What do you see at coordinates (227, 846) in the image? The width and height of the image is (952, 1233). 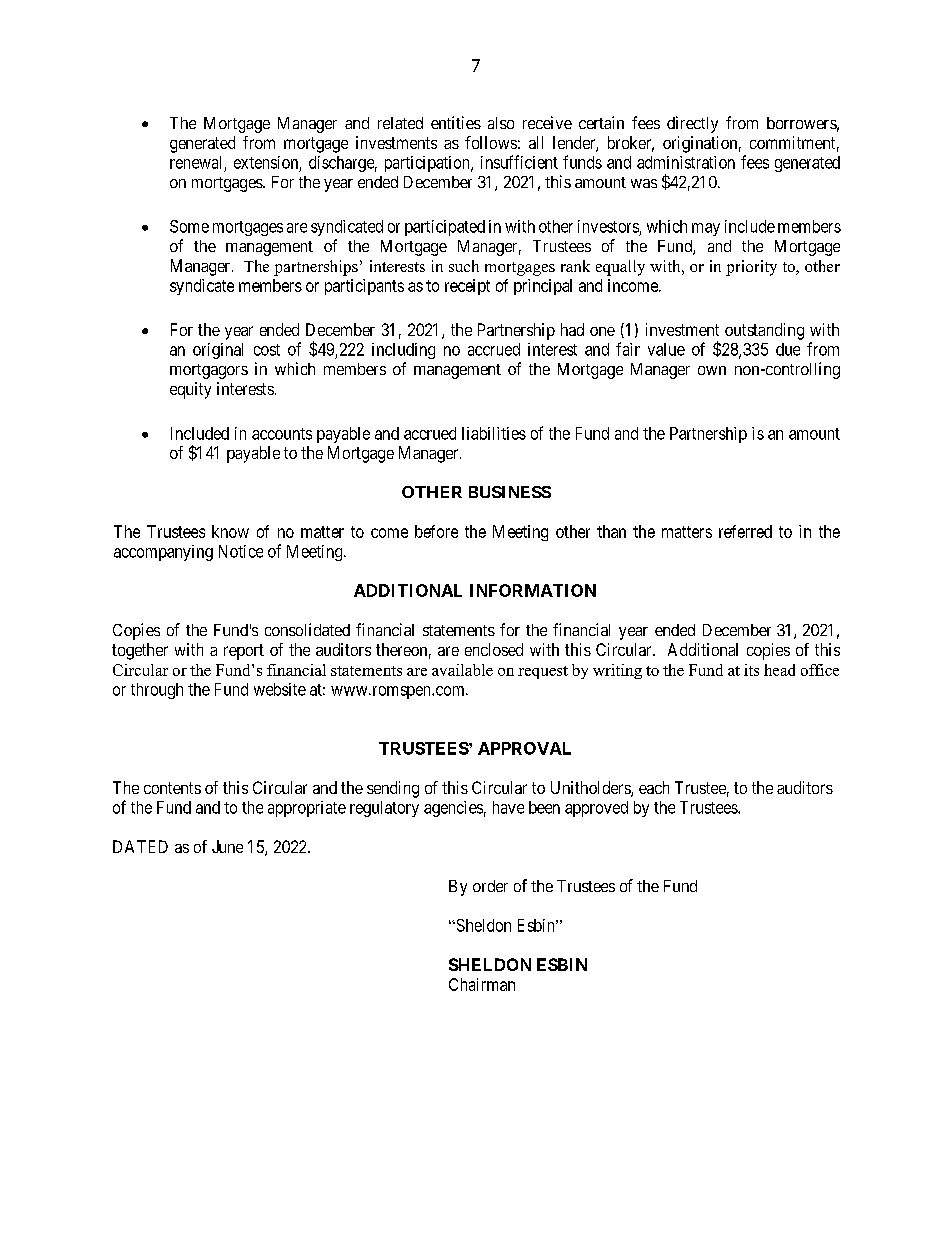 I see `June` at bounding box center [227, 846].
